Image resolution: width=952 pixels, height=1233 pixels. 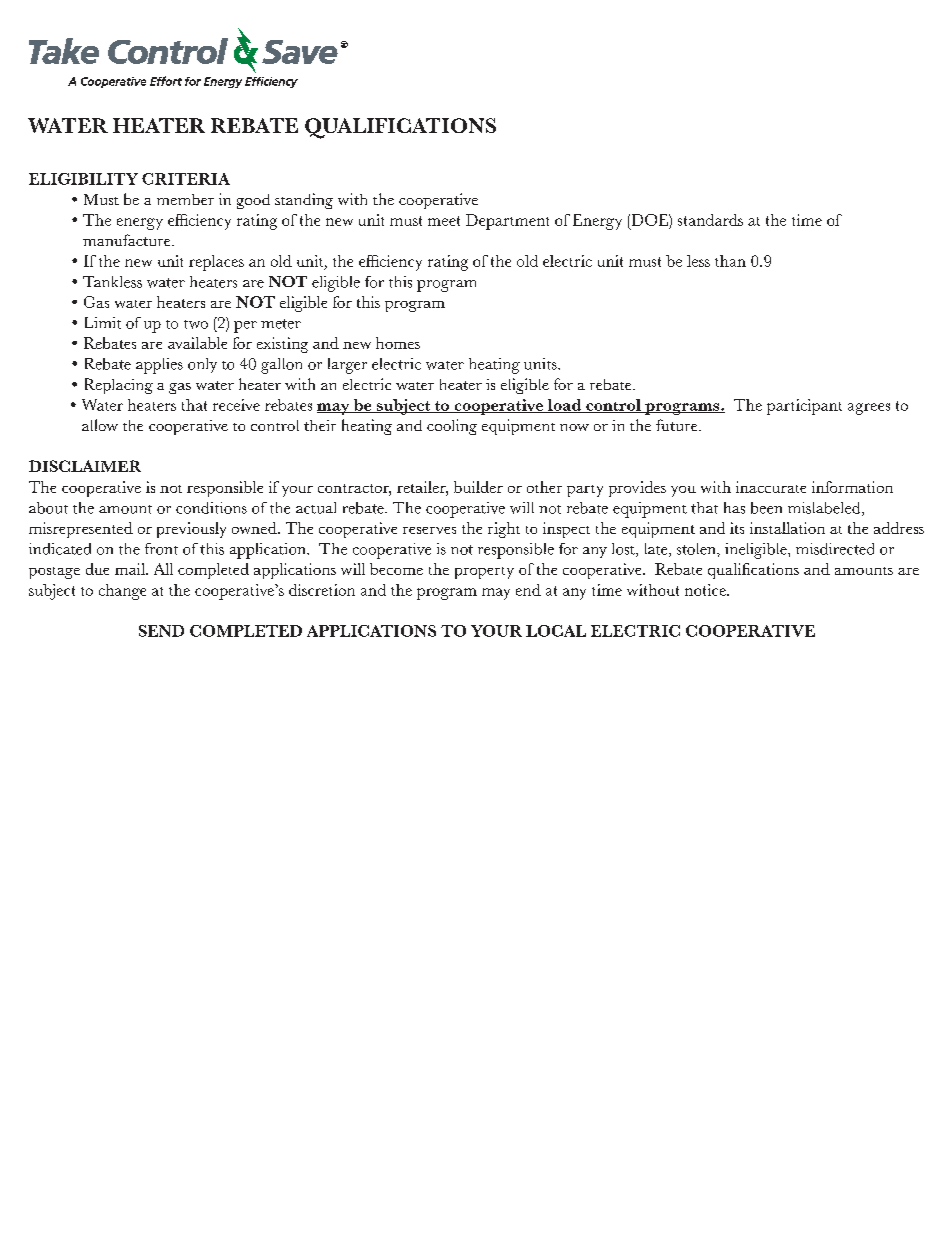 I want to click on SEND, so click(x=161, y=631).
